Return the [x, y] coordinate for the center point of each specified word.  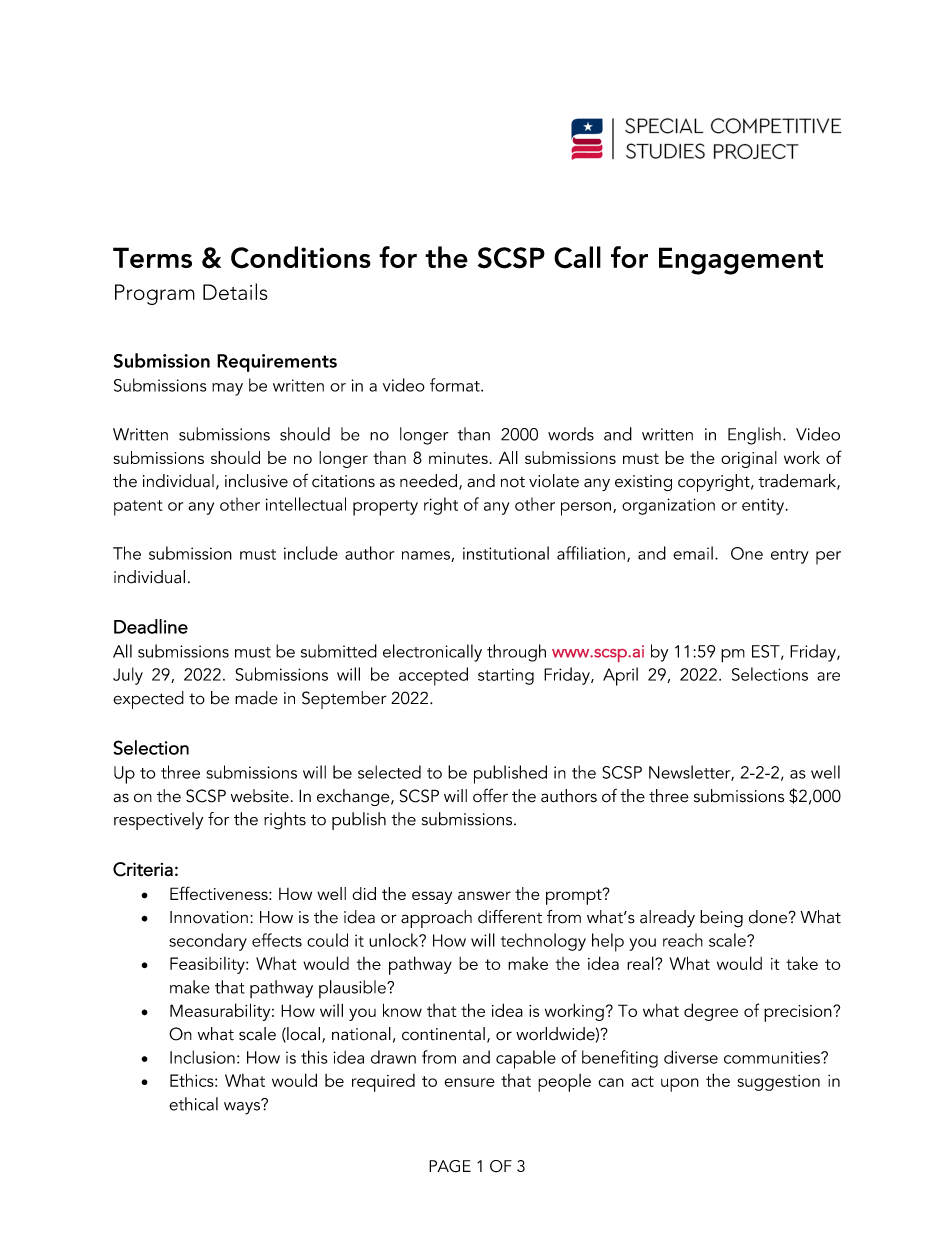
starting [506, 676]
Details [235, 291]
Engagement [741, 261]
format [456, 385]
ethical [193, 1104]
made [256, 698]
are [828, 676]
